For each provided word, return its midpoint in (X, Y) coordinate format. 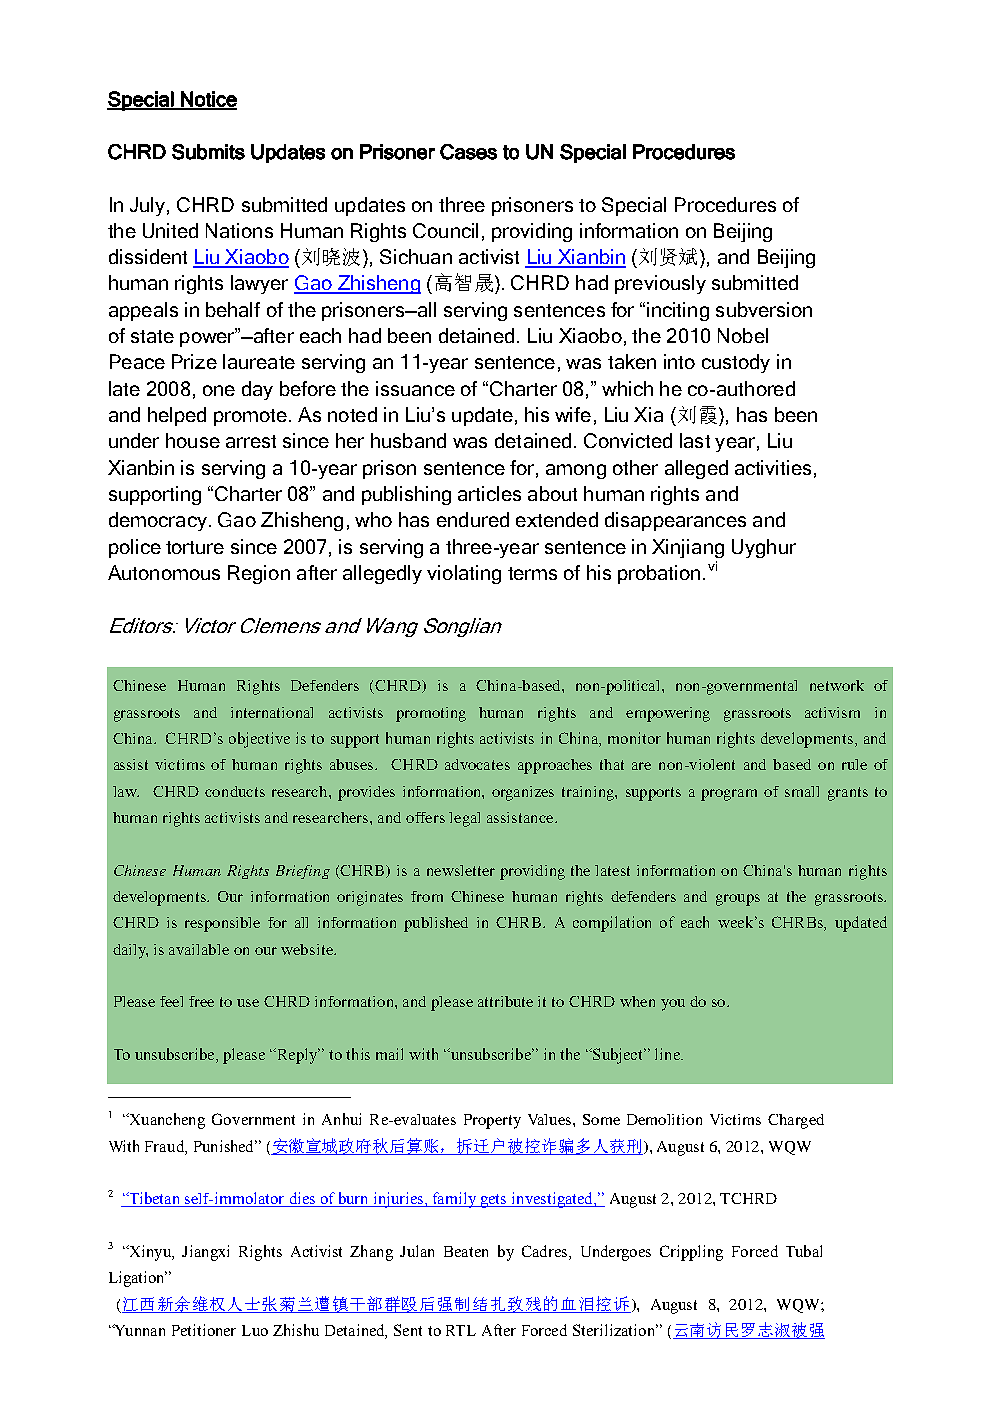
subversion (764, 309)
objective (259, 740)
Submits (208, 152)
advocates (477, 764)
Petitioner (204, 1330)
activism (832, 712)
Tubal (804, 1251)
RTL (461, 1330)
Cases (468, 152)
